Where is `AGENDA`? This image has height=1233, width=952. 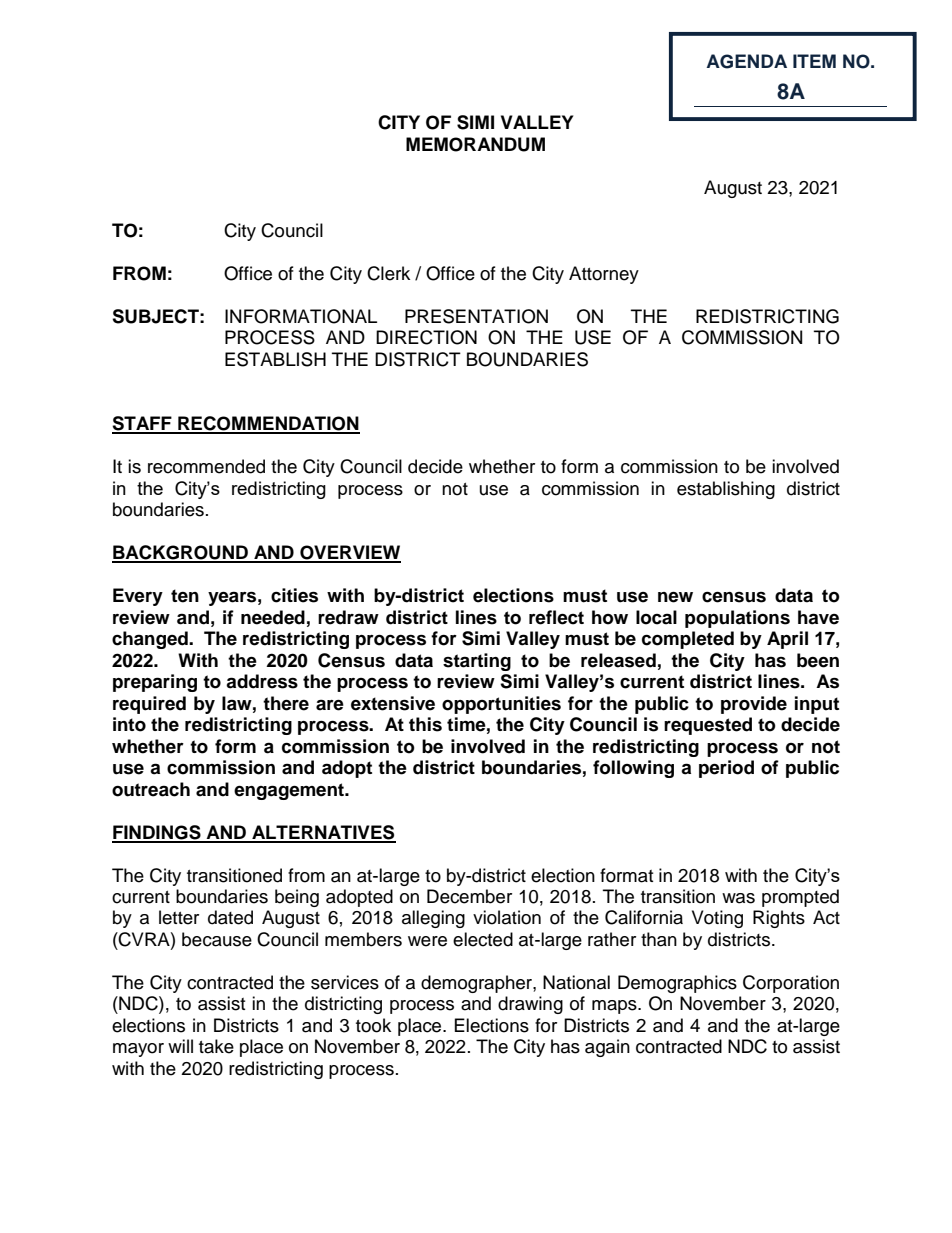
AGENDA is located at coordinates (746, 61).
